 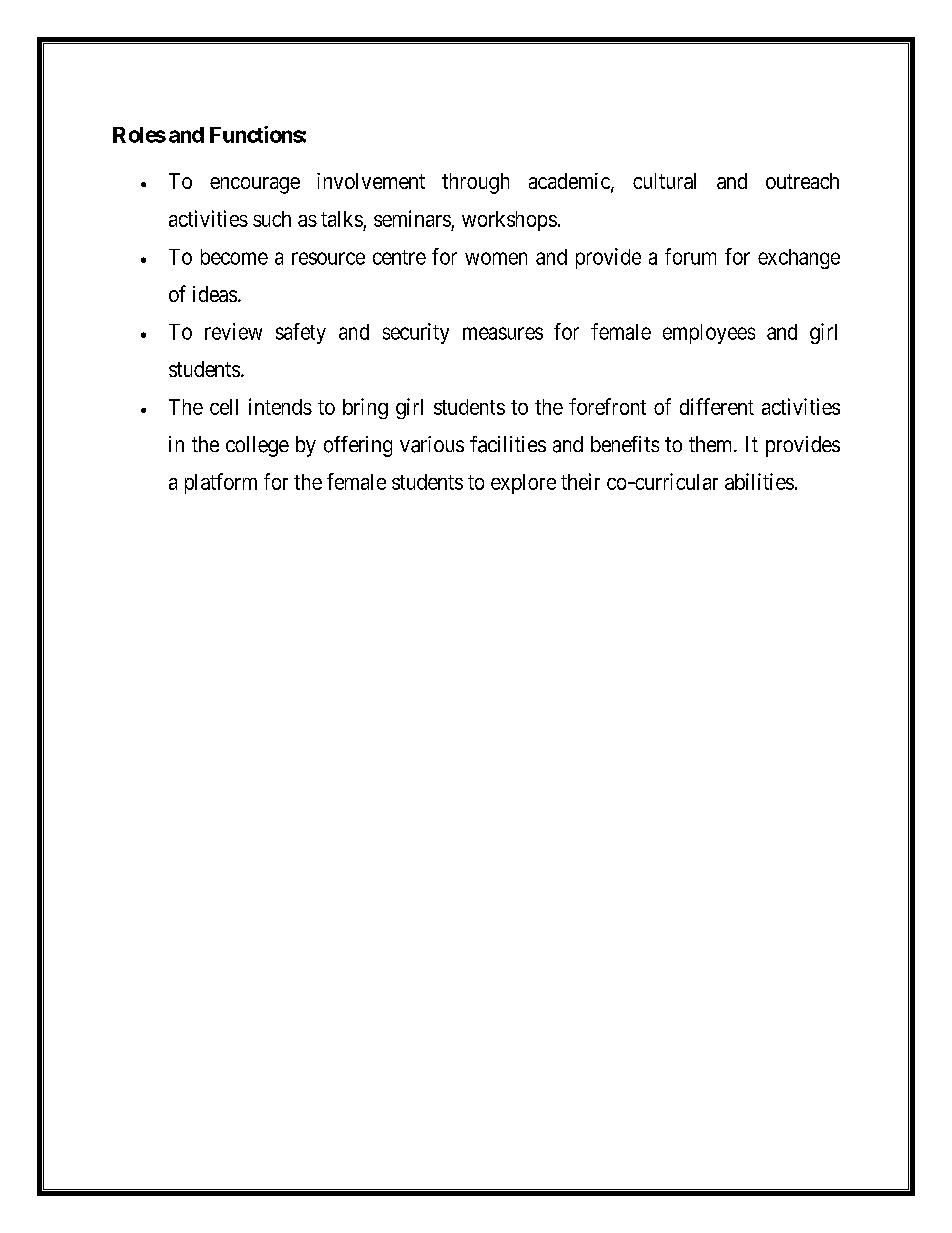 What do you see at coordinates (215, 294) in the screenshot?
I see `ideas` at bounding box center [215, 294].
